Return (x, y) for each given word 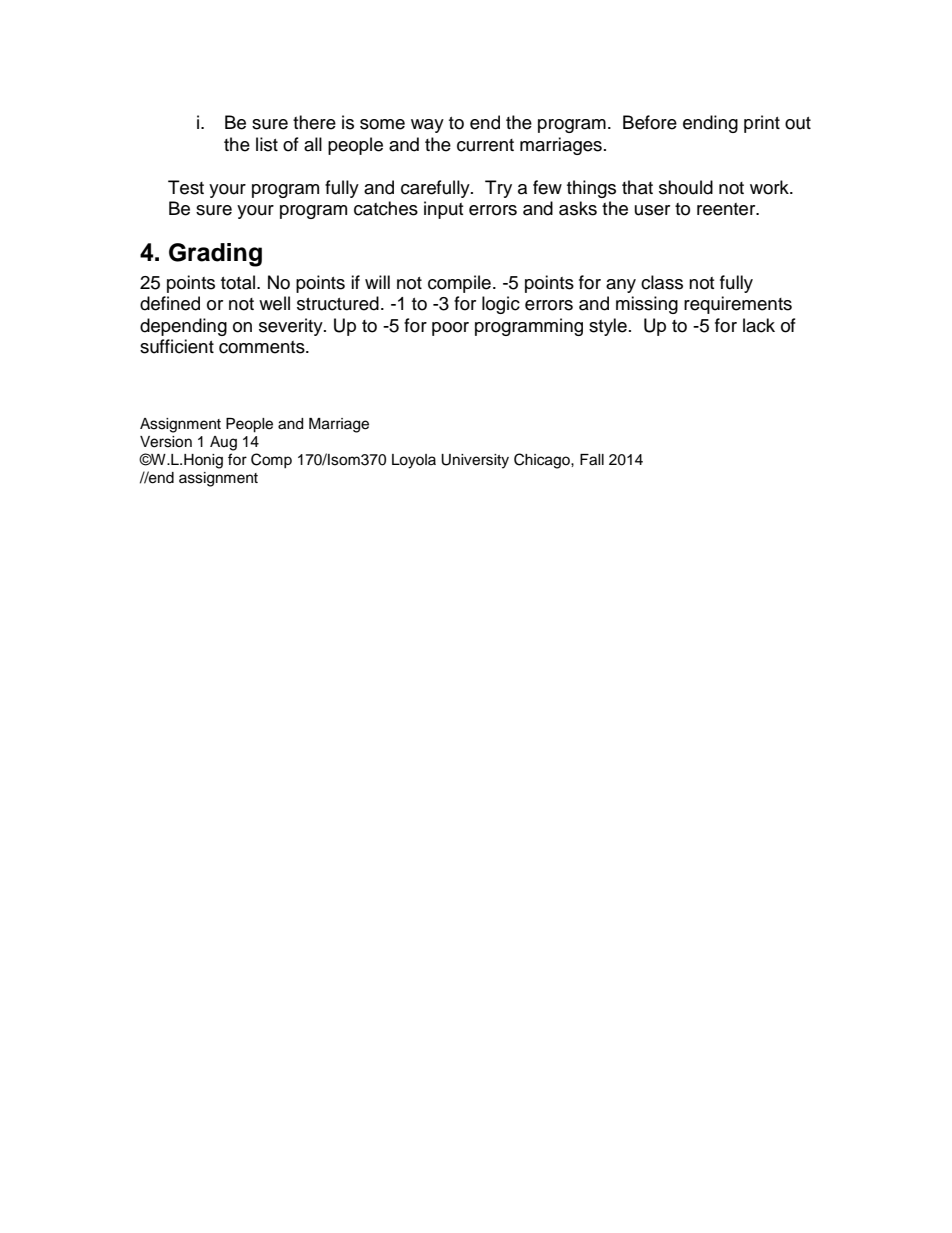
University (475, 461)
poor (450, 329)
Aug (223, 443)
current (485, 145)
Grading (215, 255)
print (762, 124)
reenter (727, 209)
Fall (592, 460)
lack (759, 325)
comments (263, 347)
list (267, 144)
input (443, 210)
